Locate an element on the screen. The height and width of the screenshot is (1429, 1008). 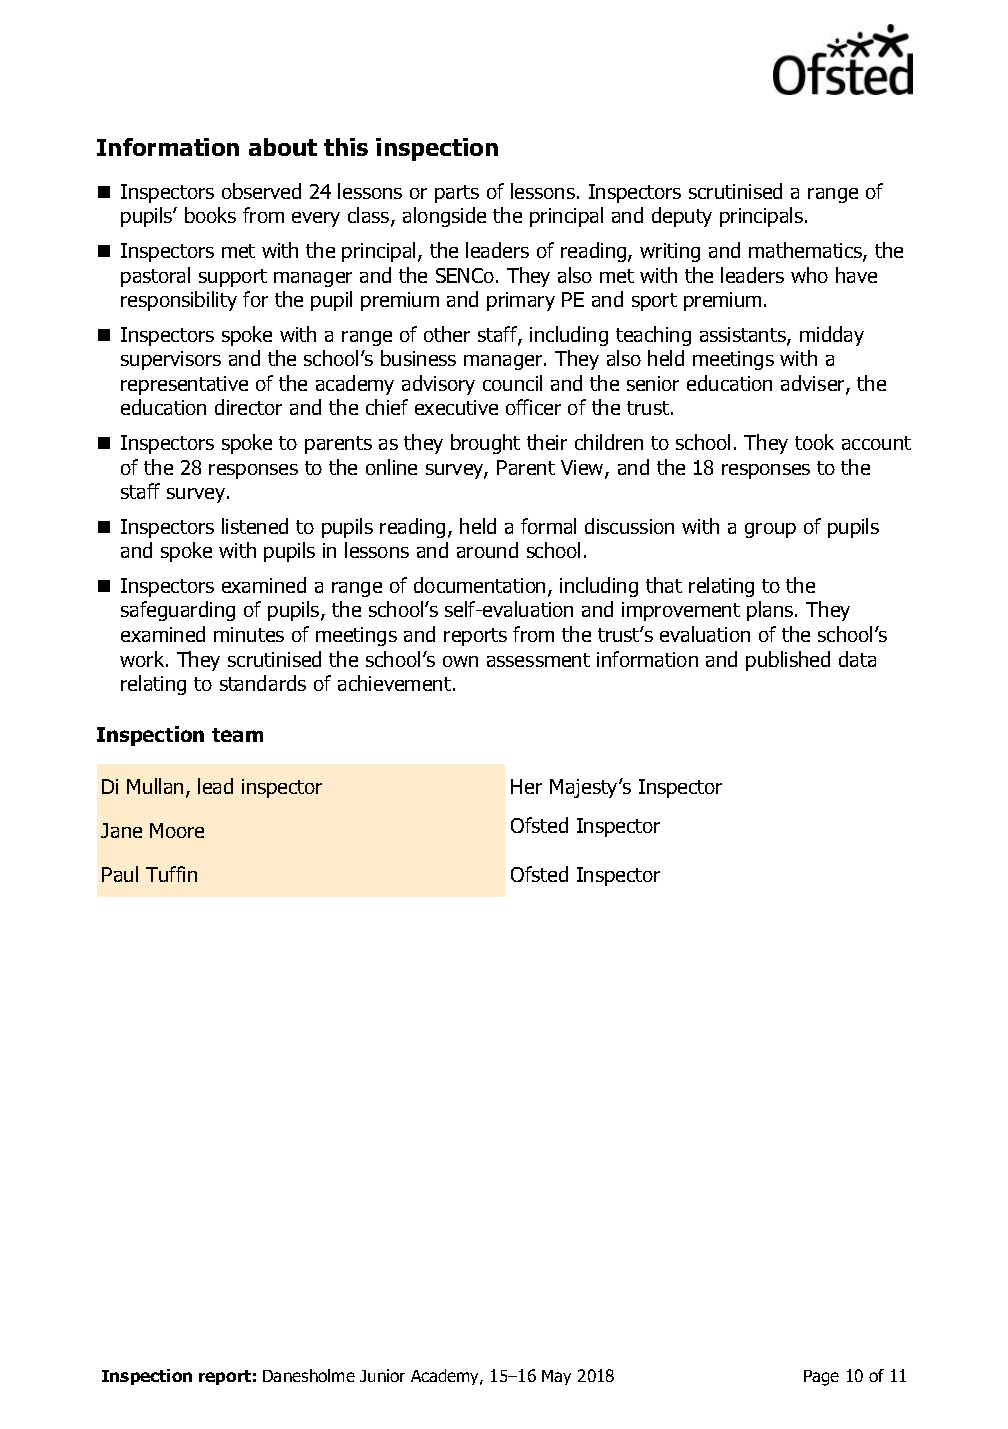
Page is located at coordinates (821, 1378).
